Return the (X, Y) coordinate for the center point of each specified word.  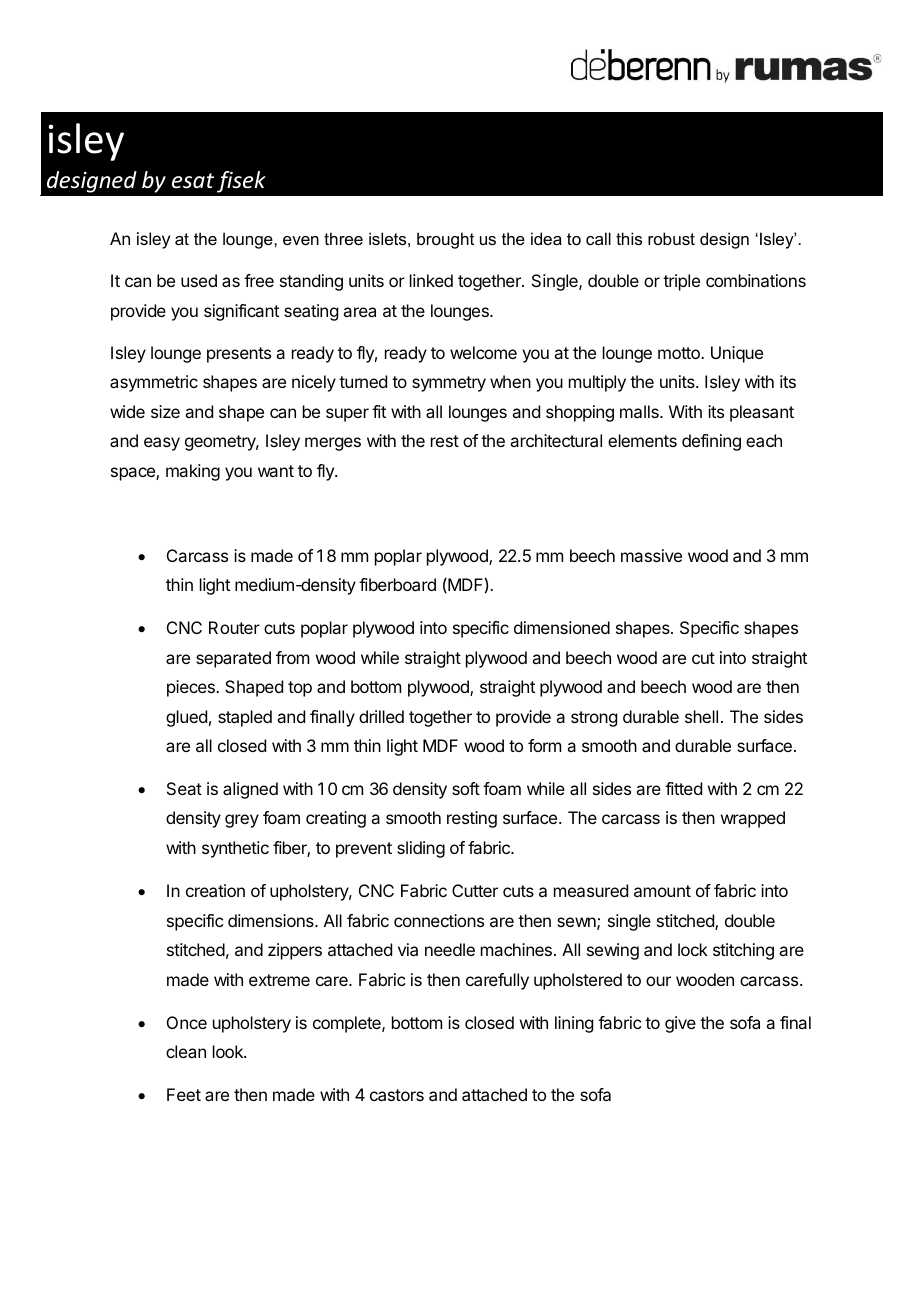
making (193, 472)
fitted (683, 788)
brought (445, 240)
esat (193, 181)
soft (466, 788)
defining (711, 442)
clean (186, 1051)
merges (333, 444)
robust (671, 238)
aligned (250, 790)
